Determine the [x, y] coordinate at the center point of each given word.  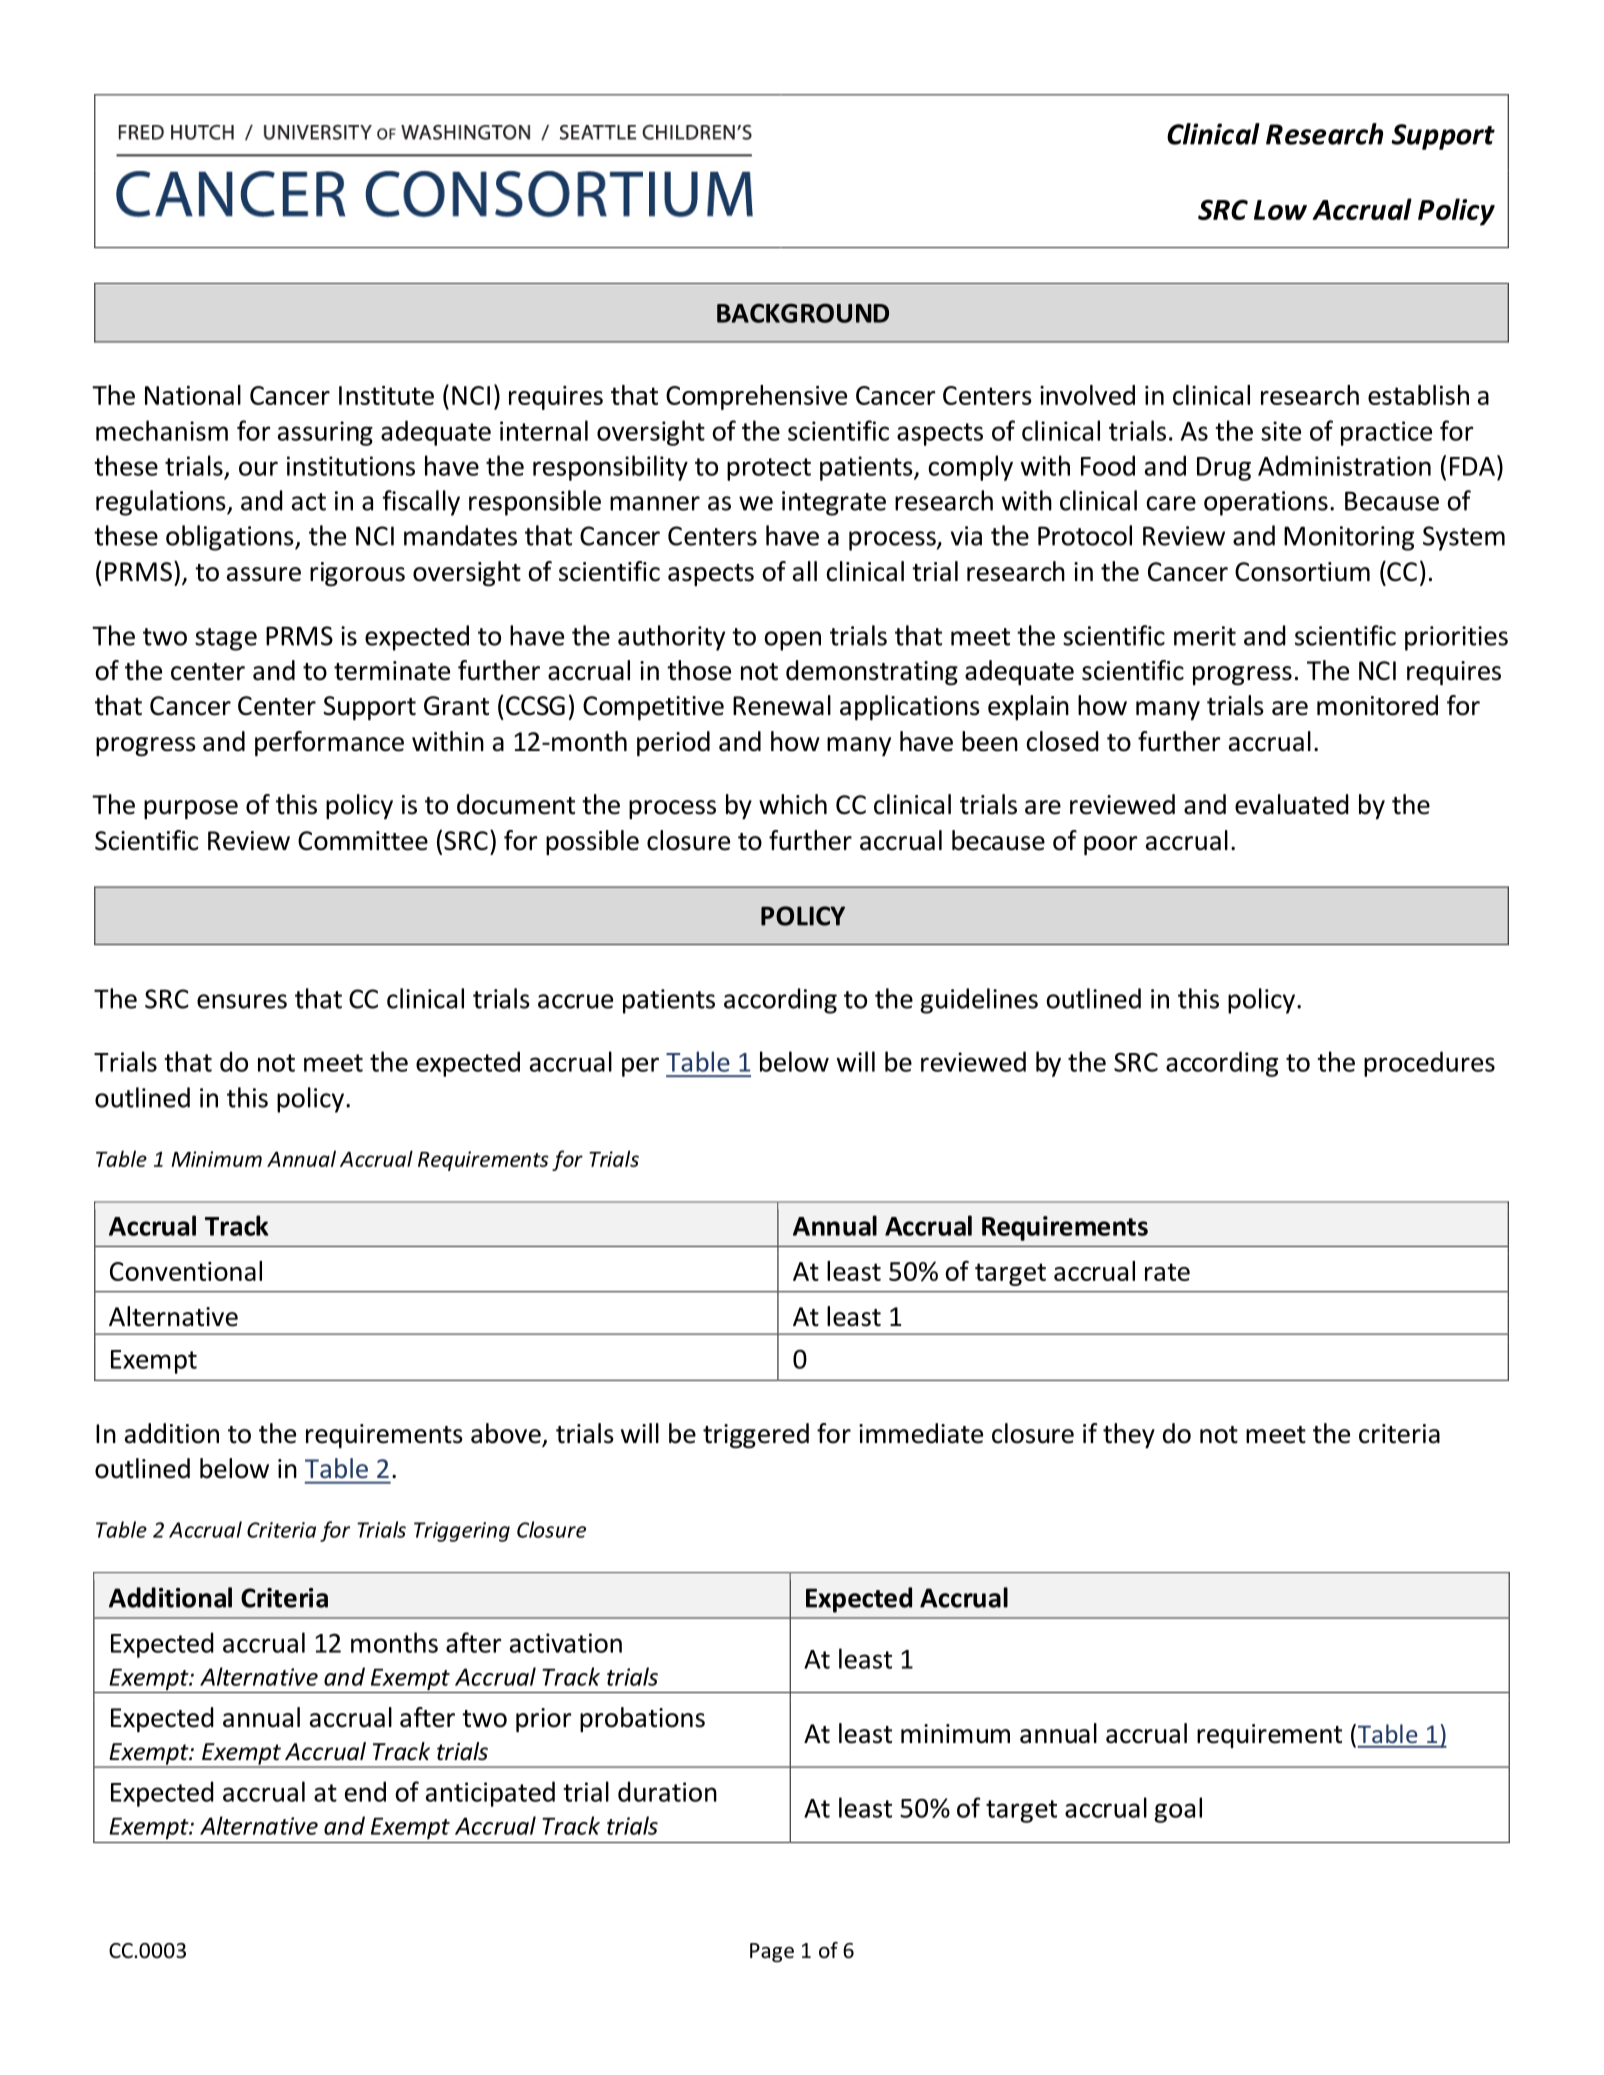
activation [566, 1643]
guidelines [979, 1001]
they [1129, 1435]
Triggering [462, 1532]
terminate [392, 671]
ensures [242, 1001]
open [792, 641]
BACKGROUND [803, 313]
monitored [1377, 705]
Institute [386, 395]
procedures [1429, 1064]
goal [1178, 1810]
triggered [756, 1435]
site [1281, 431]
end [365, 1791]
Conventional [186, 1271]
